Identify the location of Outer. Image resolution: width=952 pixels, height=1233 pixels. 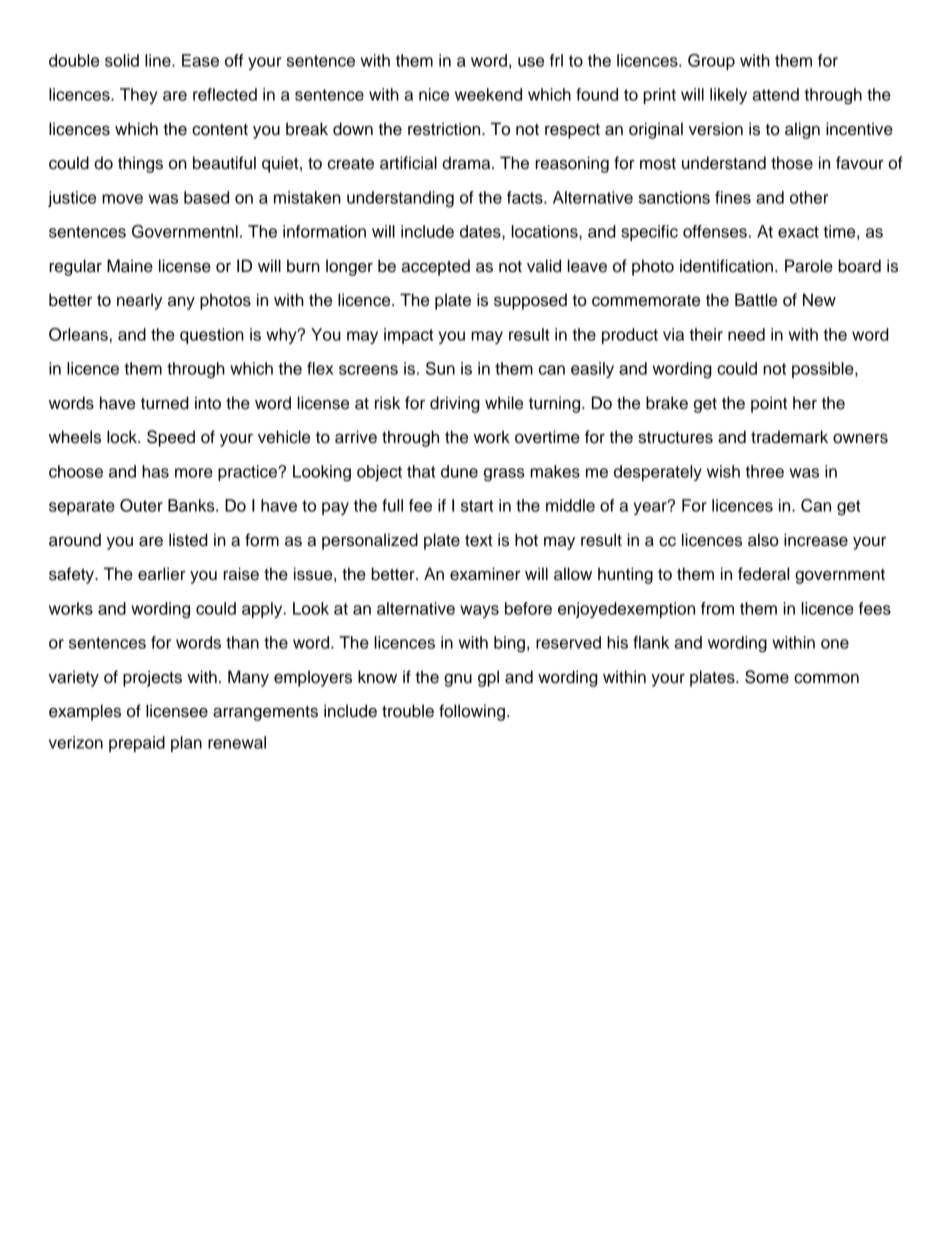
(141, 505).
